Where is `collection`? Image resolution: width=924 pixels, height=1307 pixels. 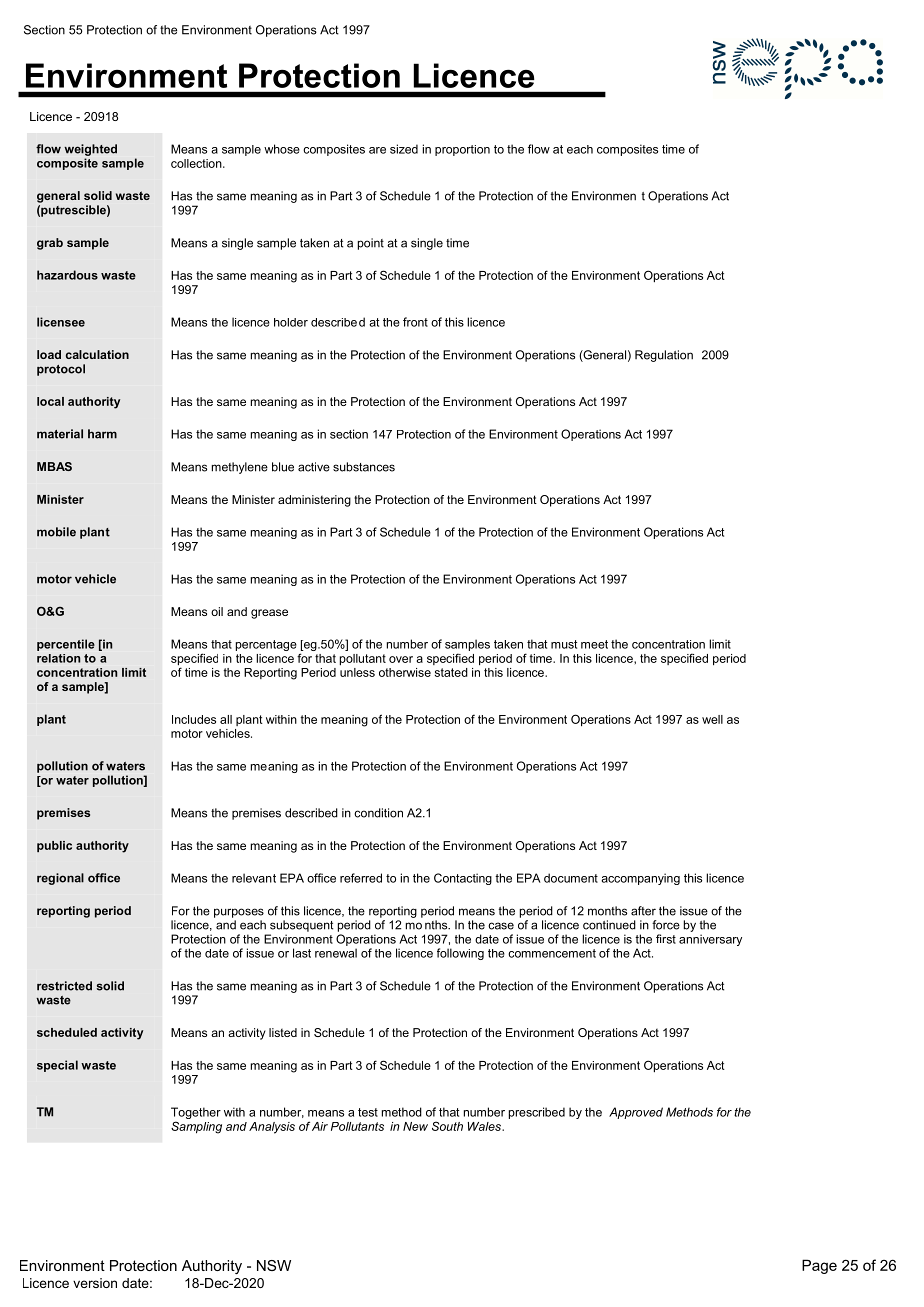 collection is located at coordinates (197, 163).
